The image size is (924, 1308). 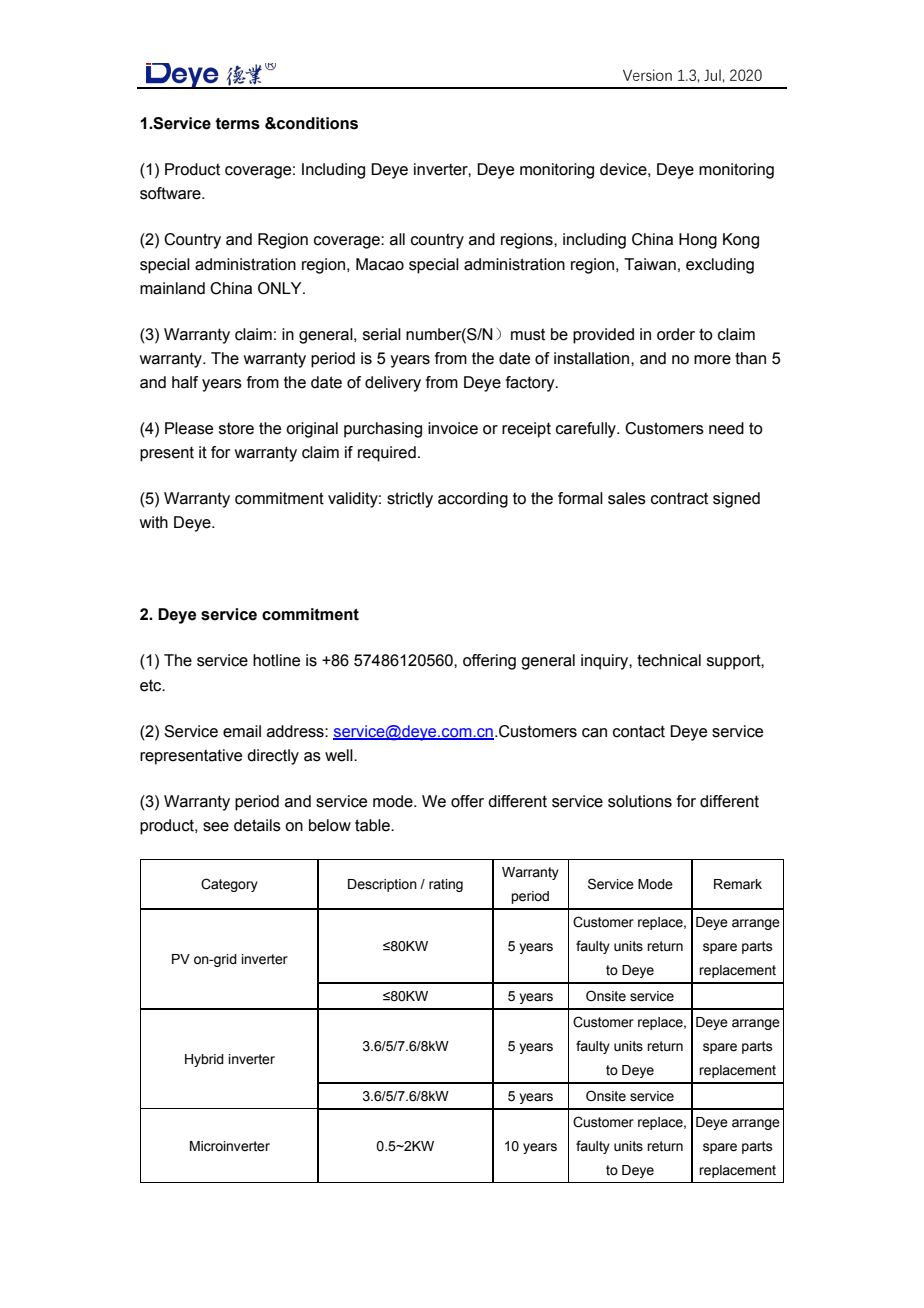 What do you see at coordinates (647, 75) in the page?
I see `Version` at bounding box center [647, 75].
